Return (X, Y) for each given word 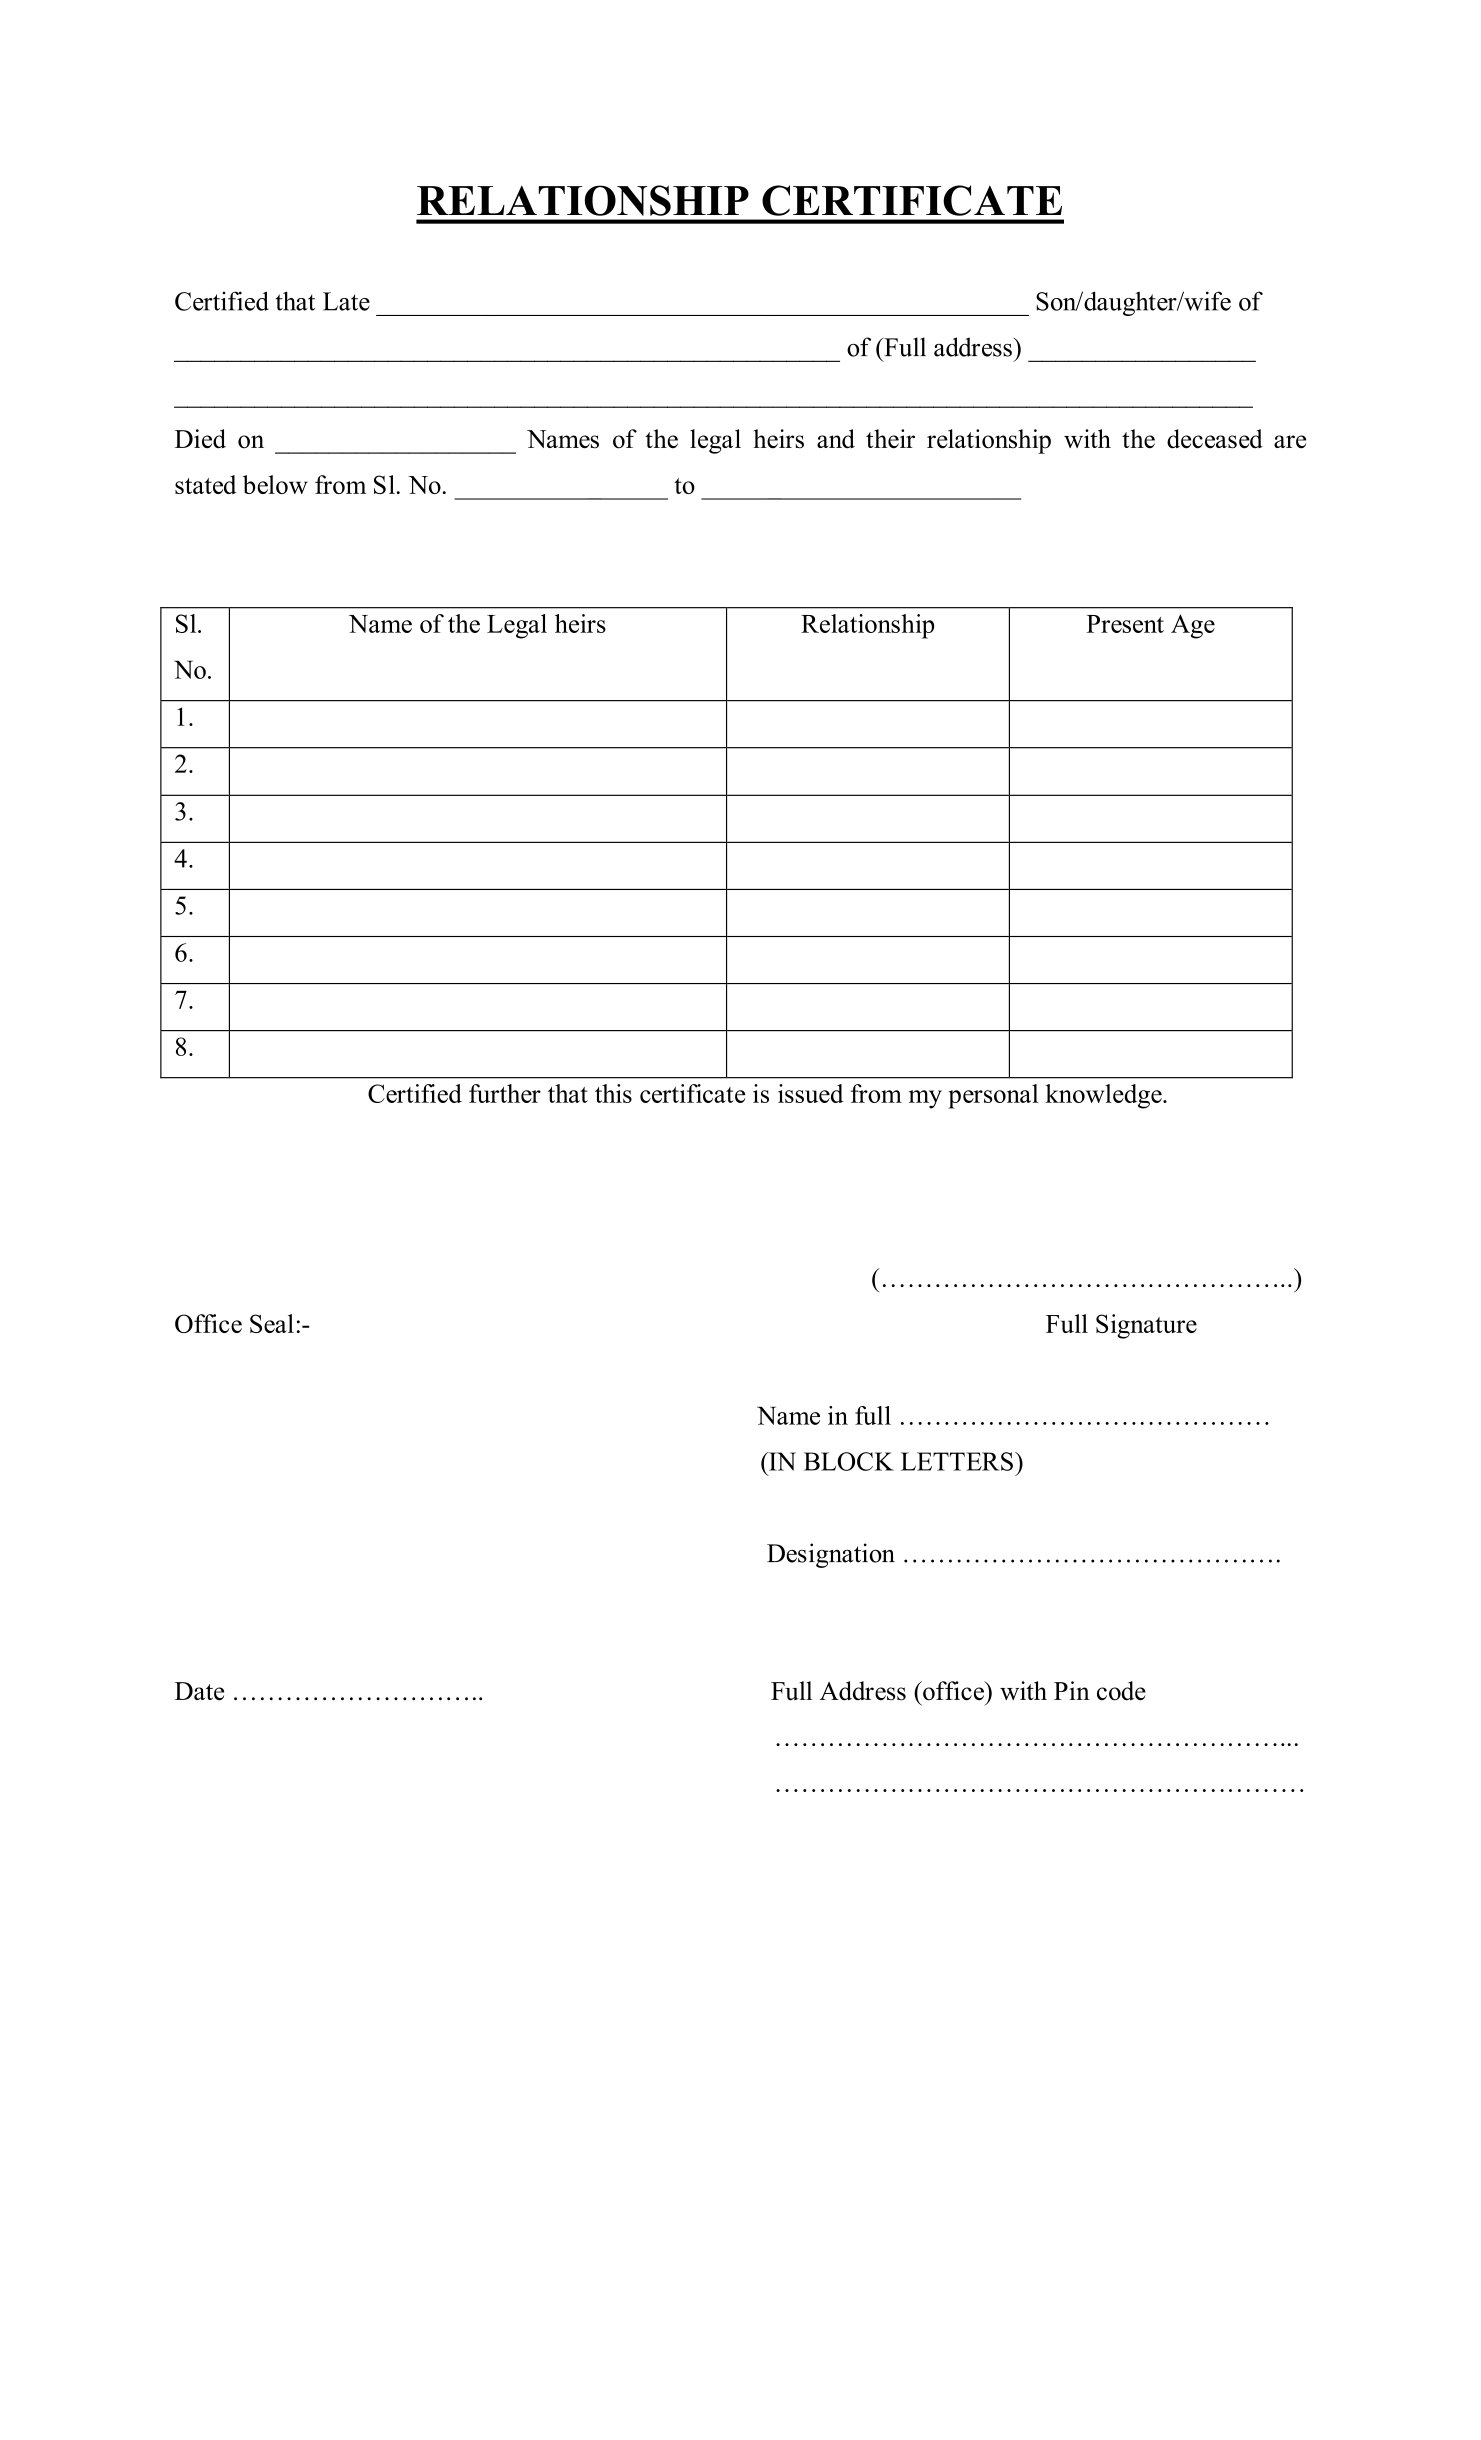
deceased (1215, 439)
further (505, 1093)
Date (199, 1691)
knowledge (1104, 1096)
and (836, 439)
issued (810, 1093)
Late (346, 301)
